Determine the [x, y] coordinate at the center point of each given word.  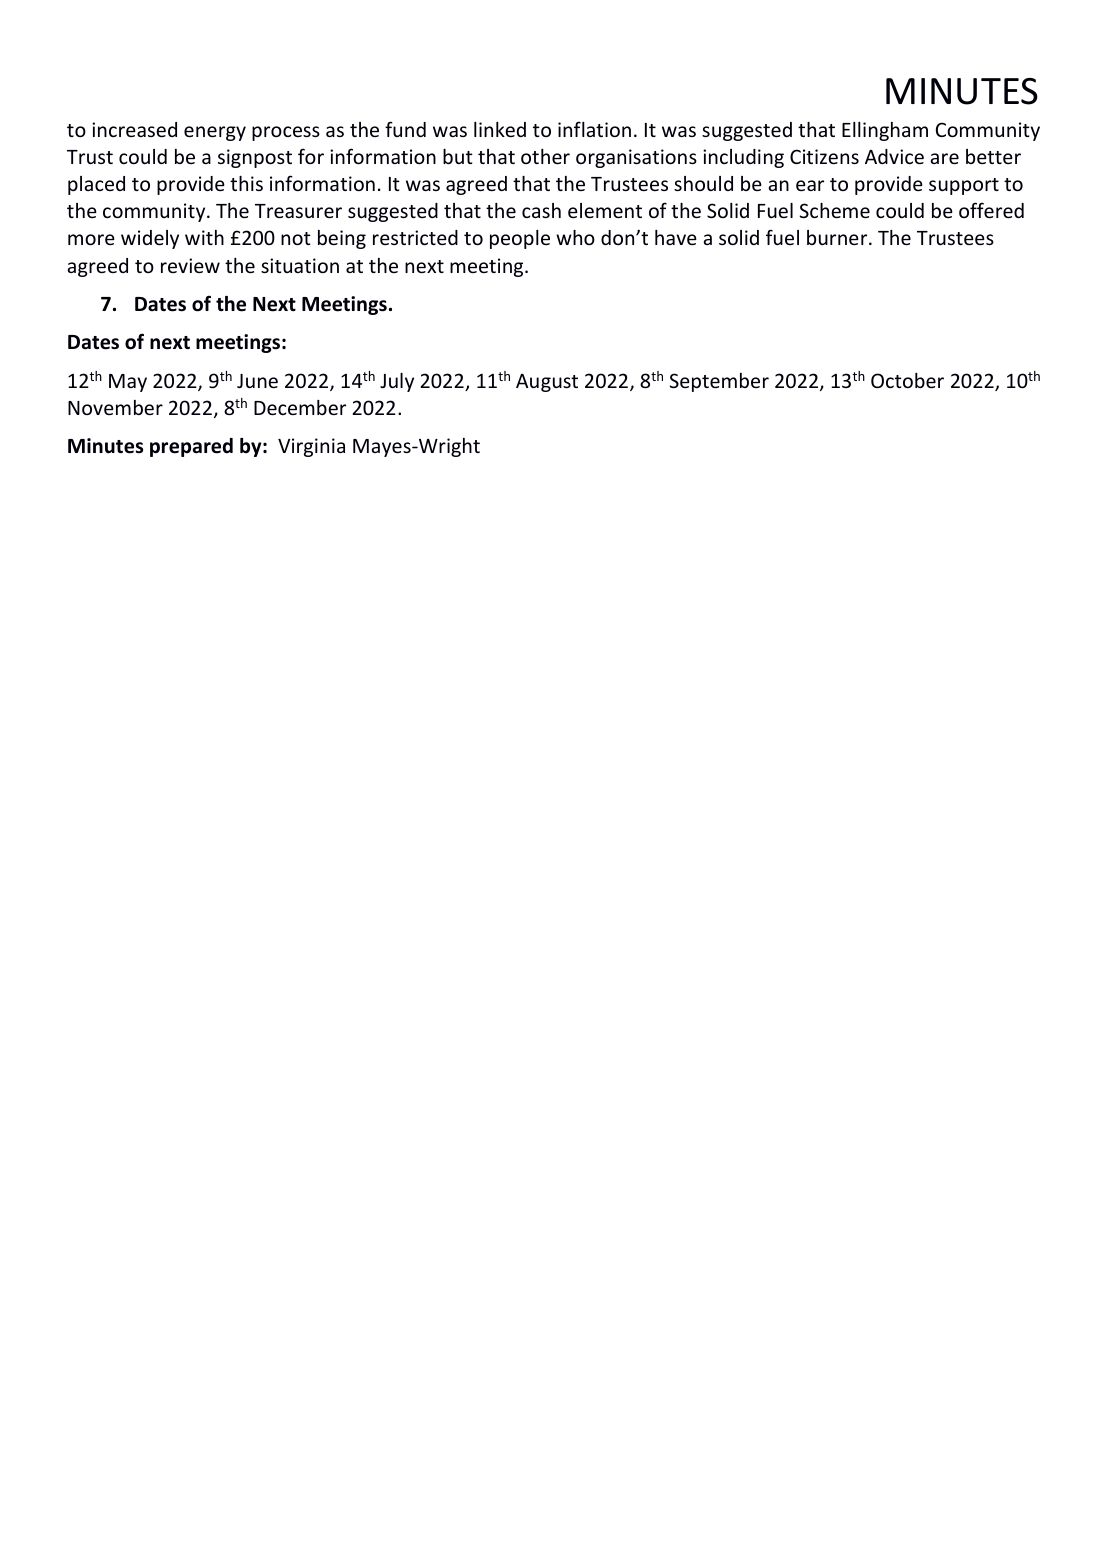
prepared [191, 447]
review [190, 265]
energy [215, 133]
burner [838, 237]
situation [300, 265]
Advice [894, 156]
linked [500, 129]
